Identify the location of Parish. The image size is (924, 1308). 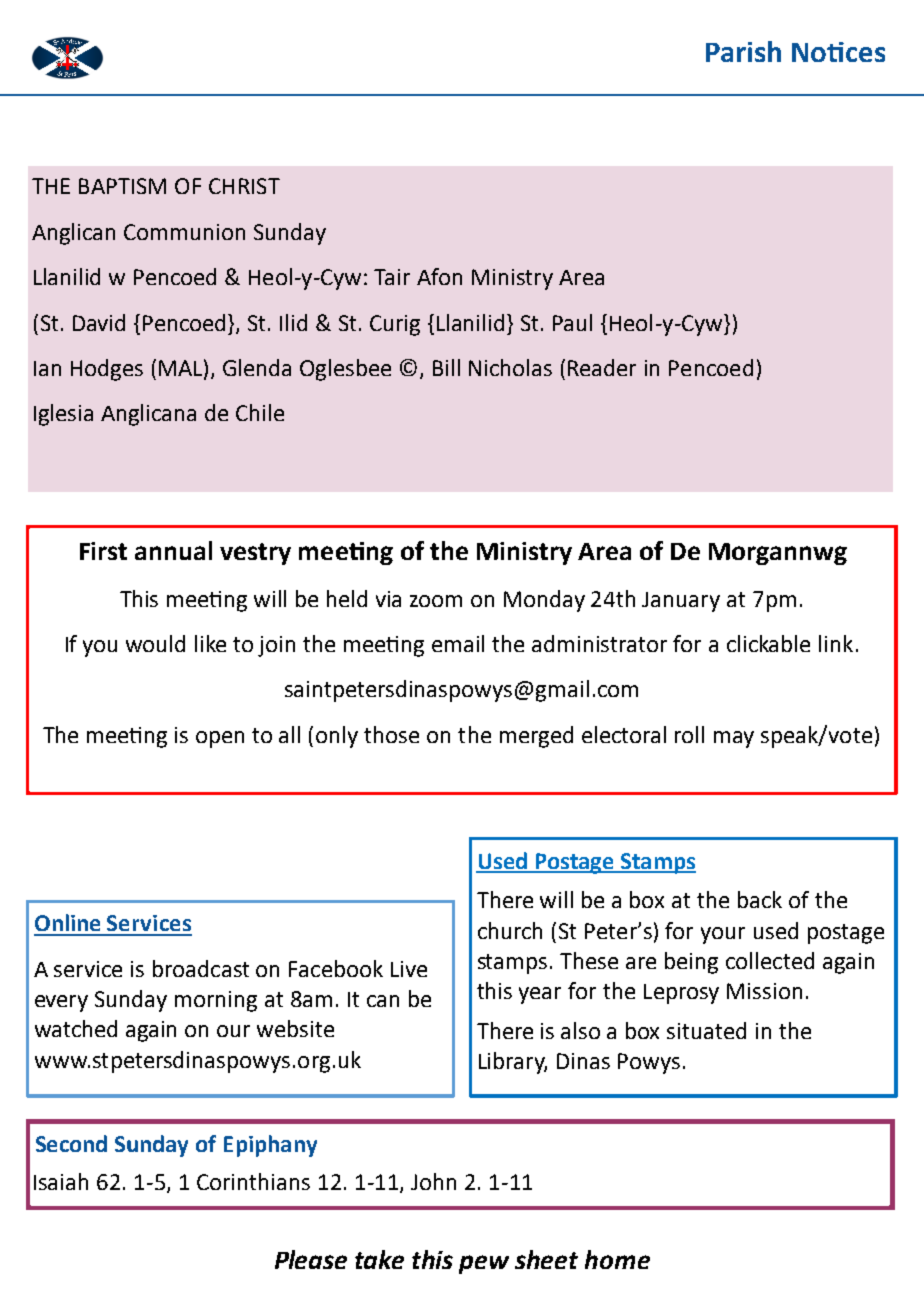
(743, 51).
